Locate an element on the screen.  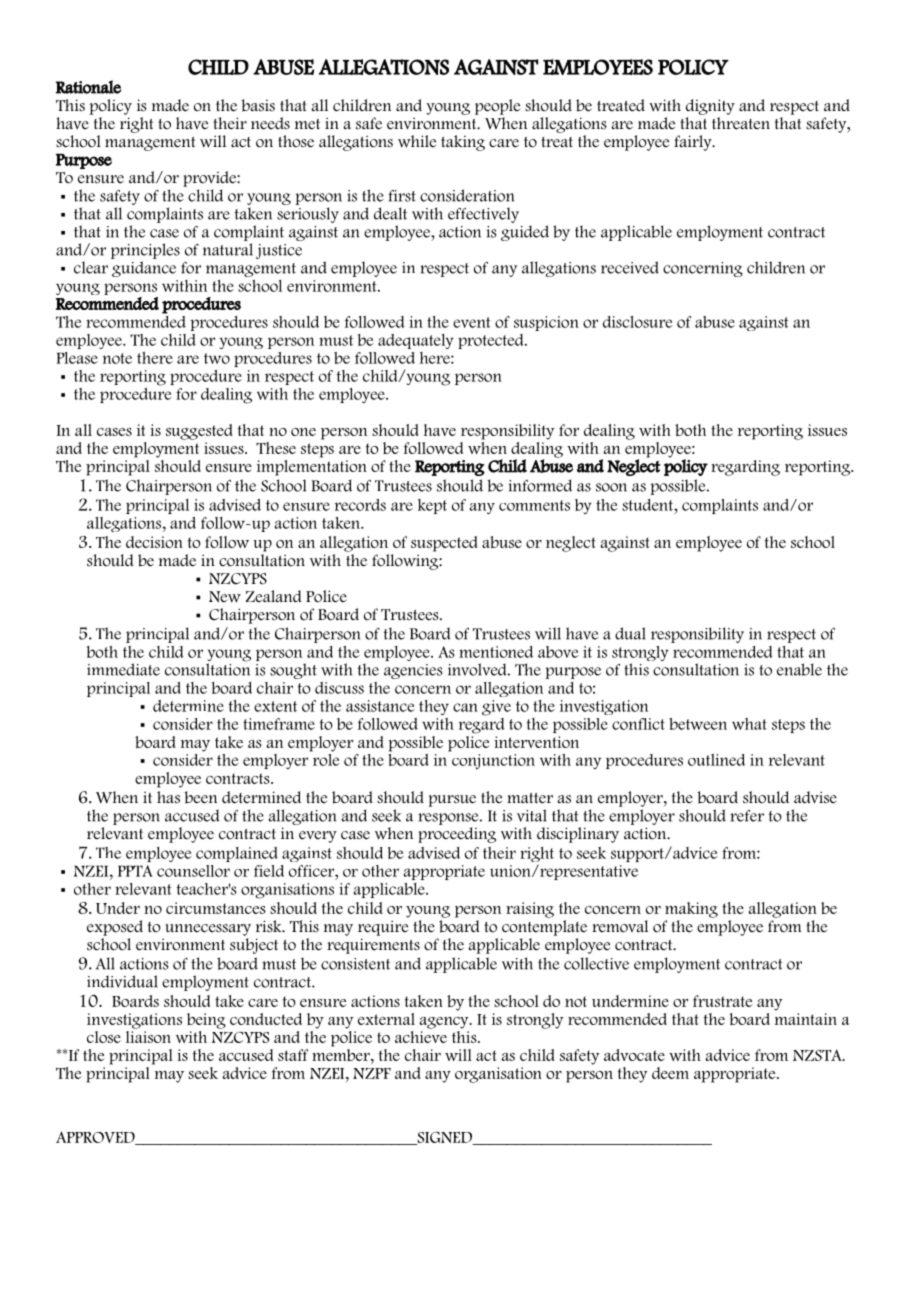
Rationale is located at coordinates (88, 87).
